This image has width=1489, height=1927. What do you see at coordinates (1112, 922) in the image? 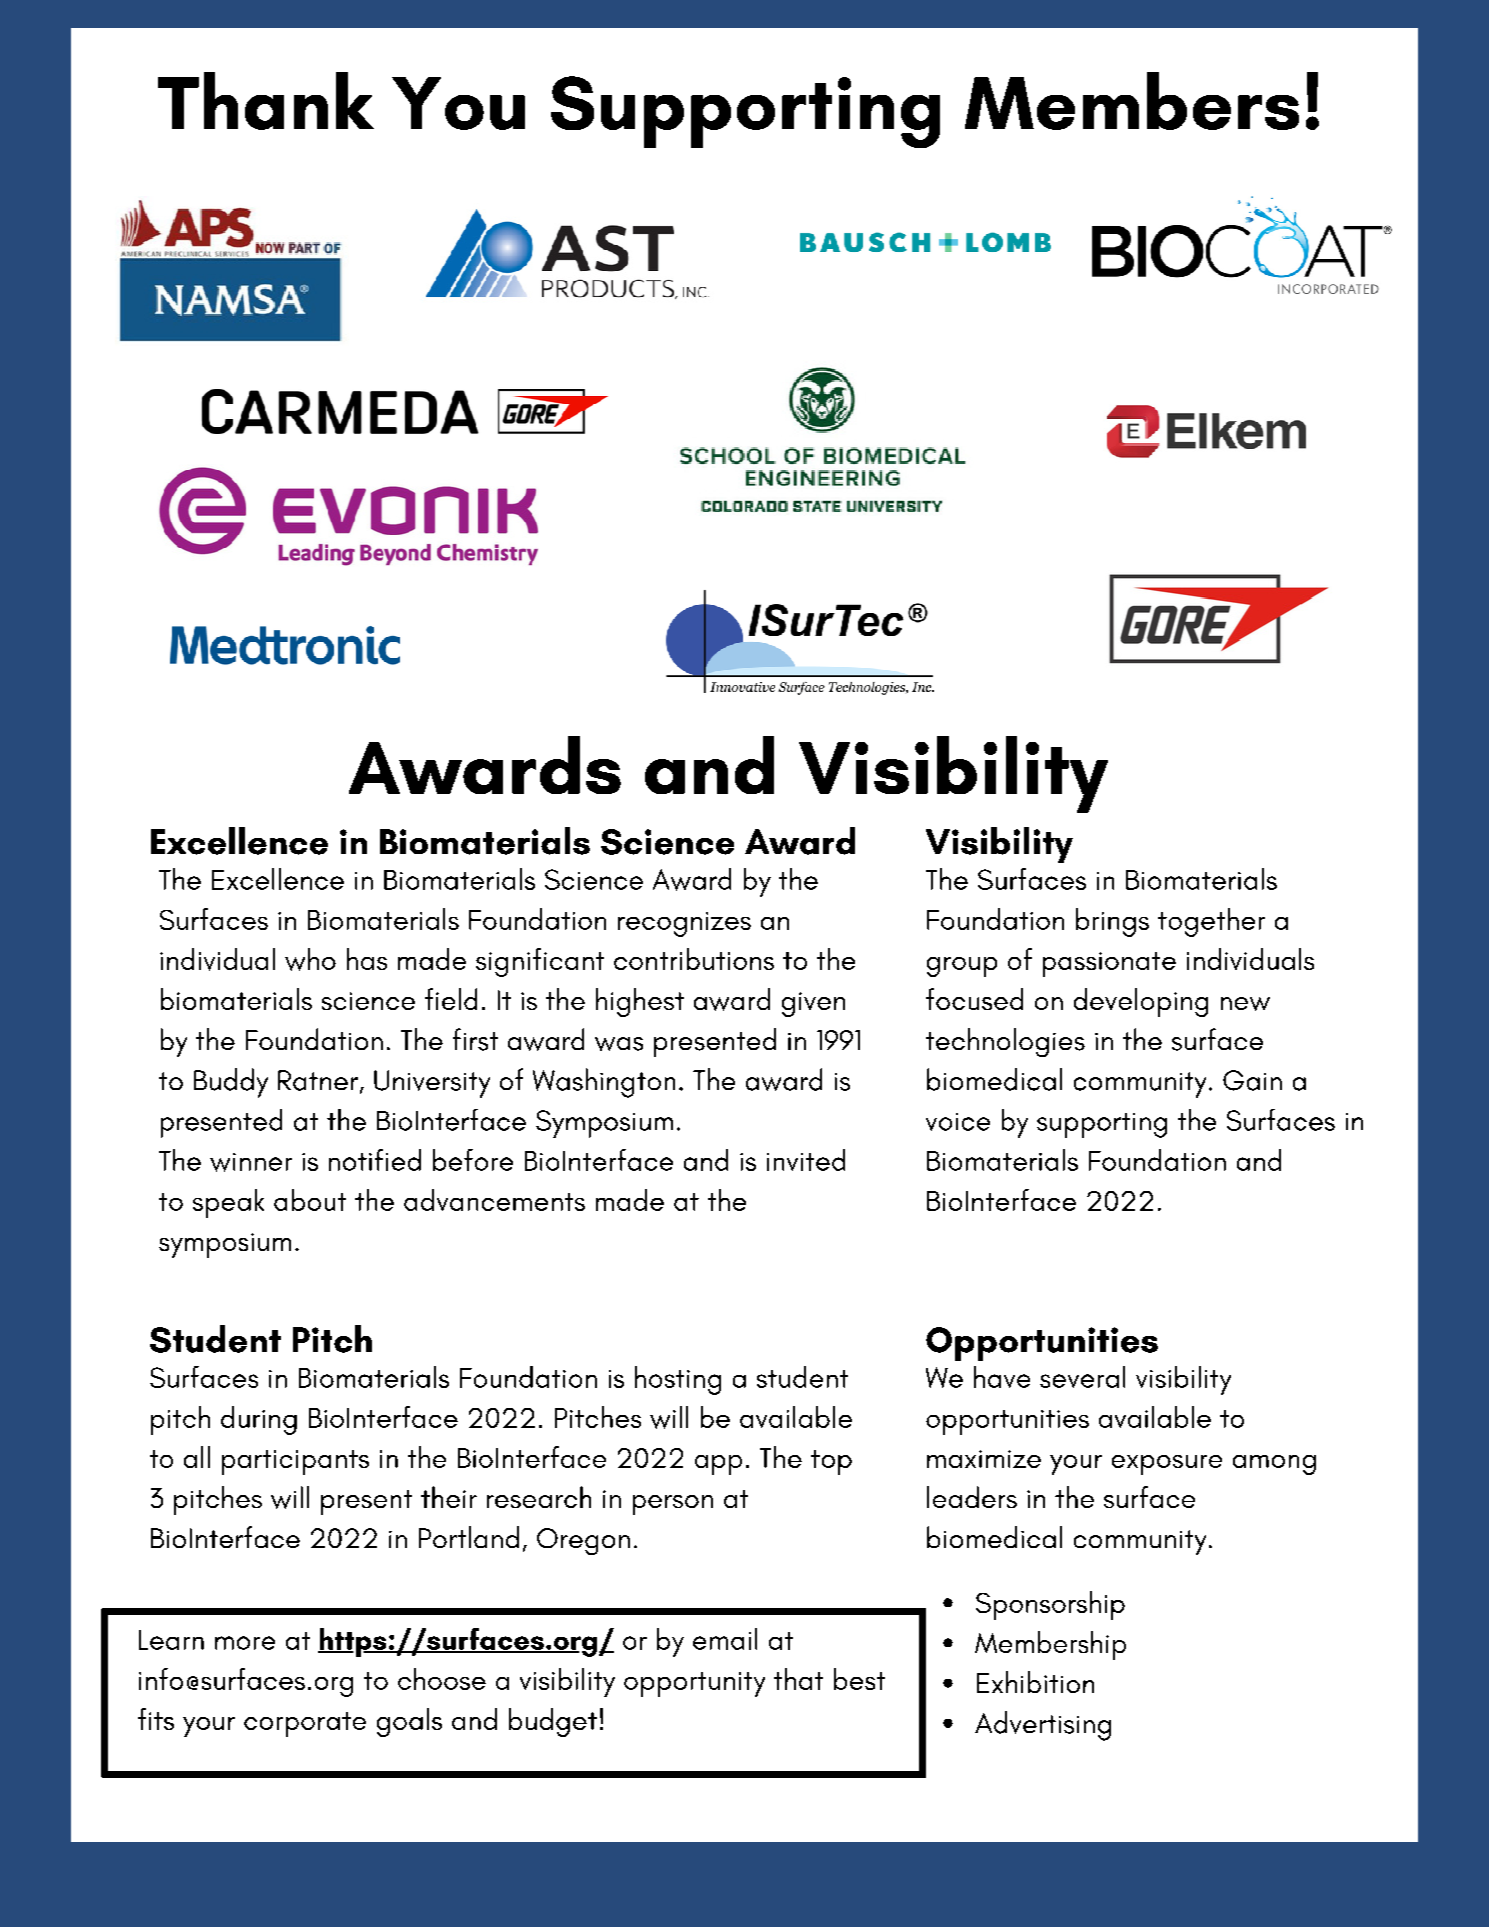
I see `brings` at bounding box center [1112, 922].
